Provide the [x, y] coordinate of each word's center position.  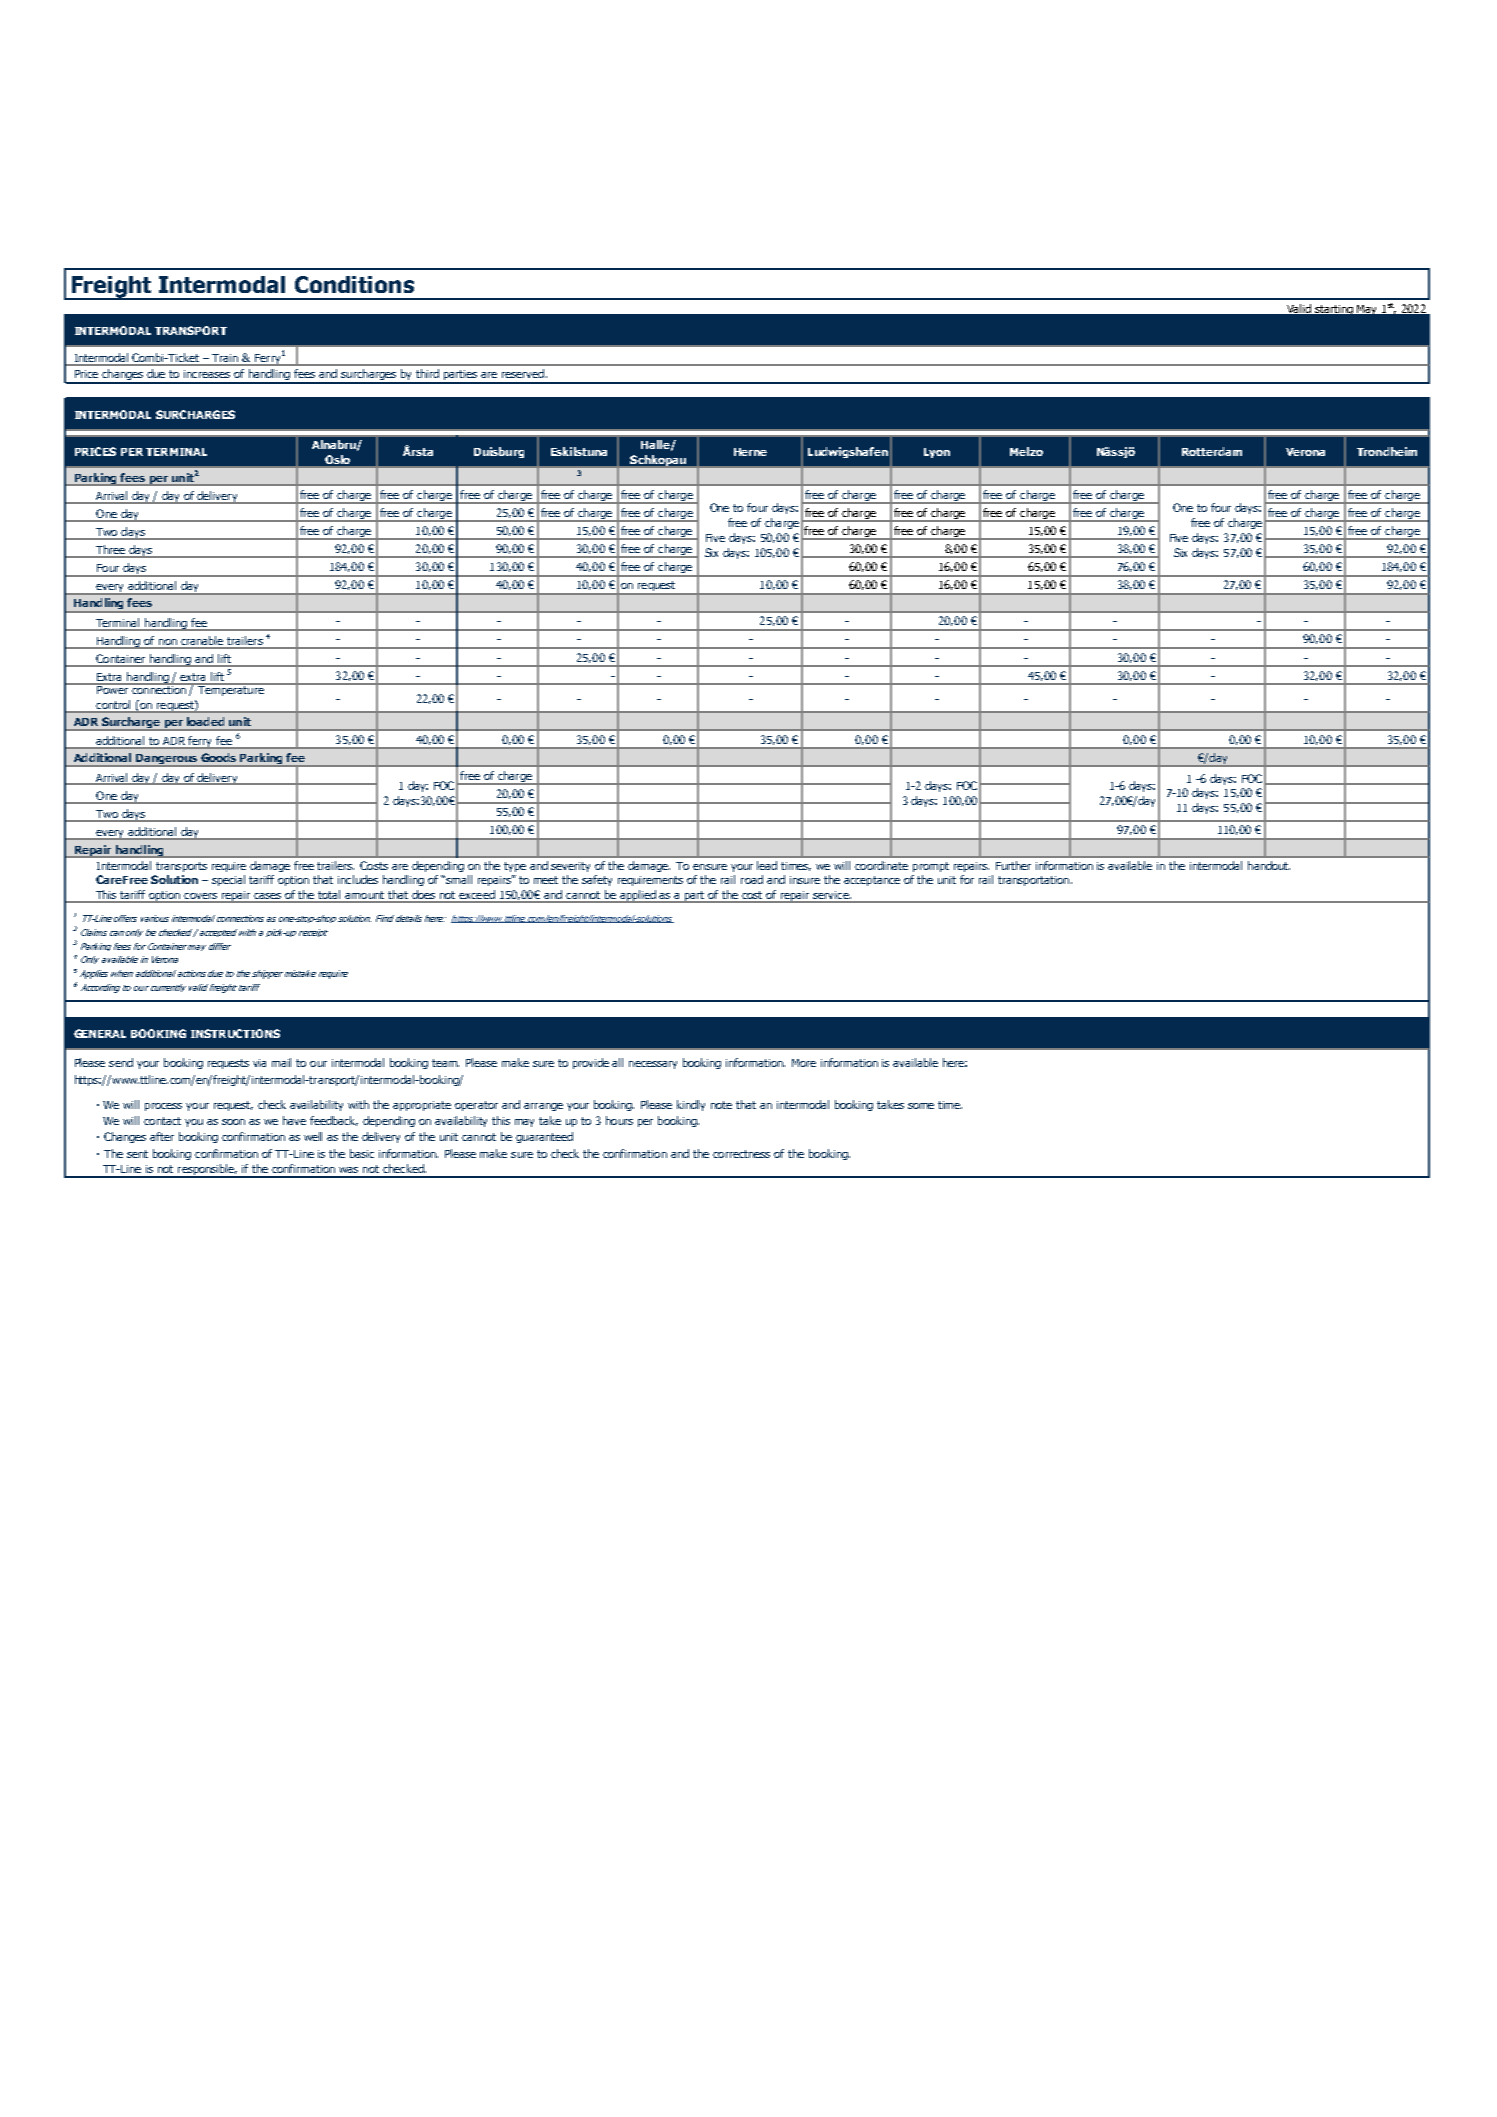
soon [233, 1122]
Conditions [354, 284]
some [921, 1106]
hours [619, 1120]
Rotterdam [1212, 451]
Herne [750, 452]
